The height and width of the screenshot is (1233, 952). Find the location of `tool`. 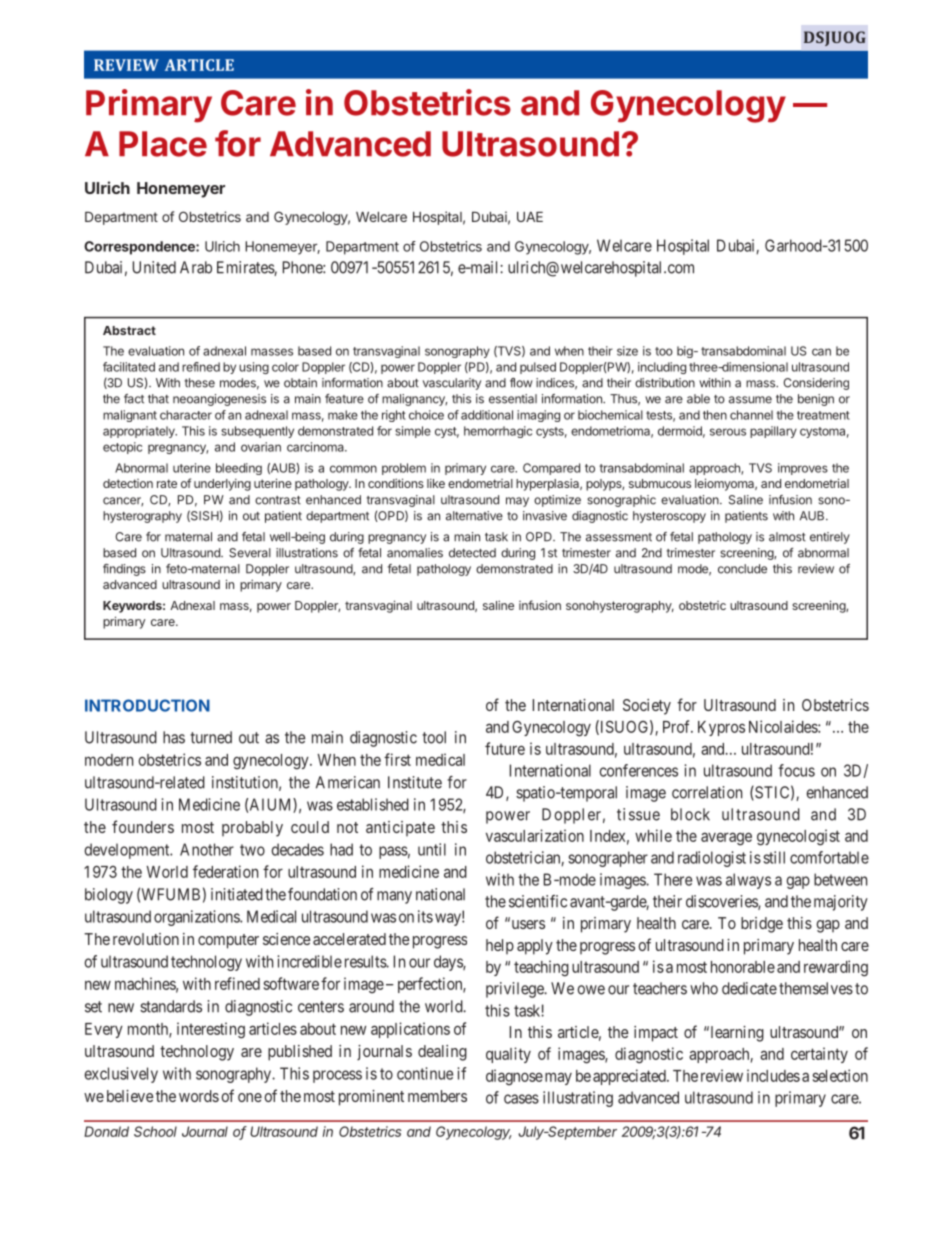

tool is located at coordinates (434, 737).
